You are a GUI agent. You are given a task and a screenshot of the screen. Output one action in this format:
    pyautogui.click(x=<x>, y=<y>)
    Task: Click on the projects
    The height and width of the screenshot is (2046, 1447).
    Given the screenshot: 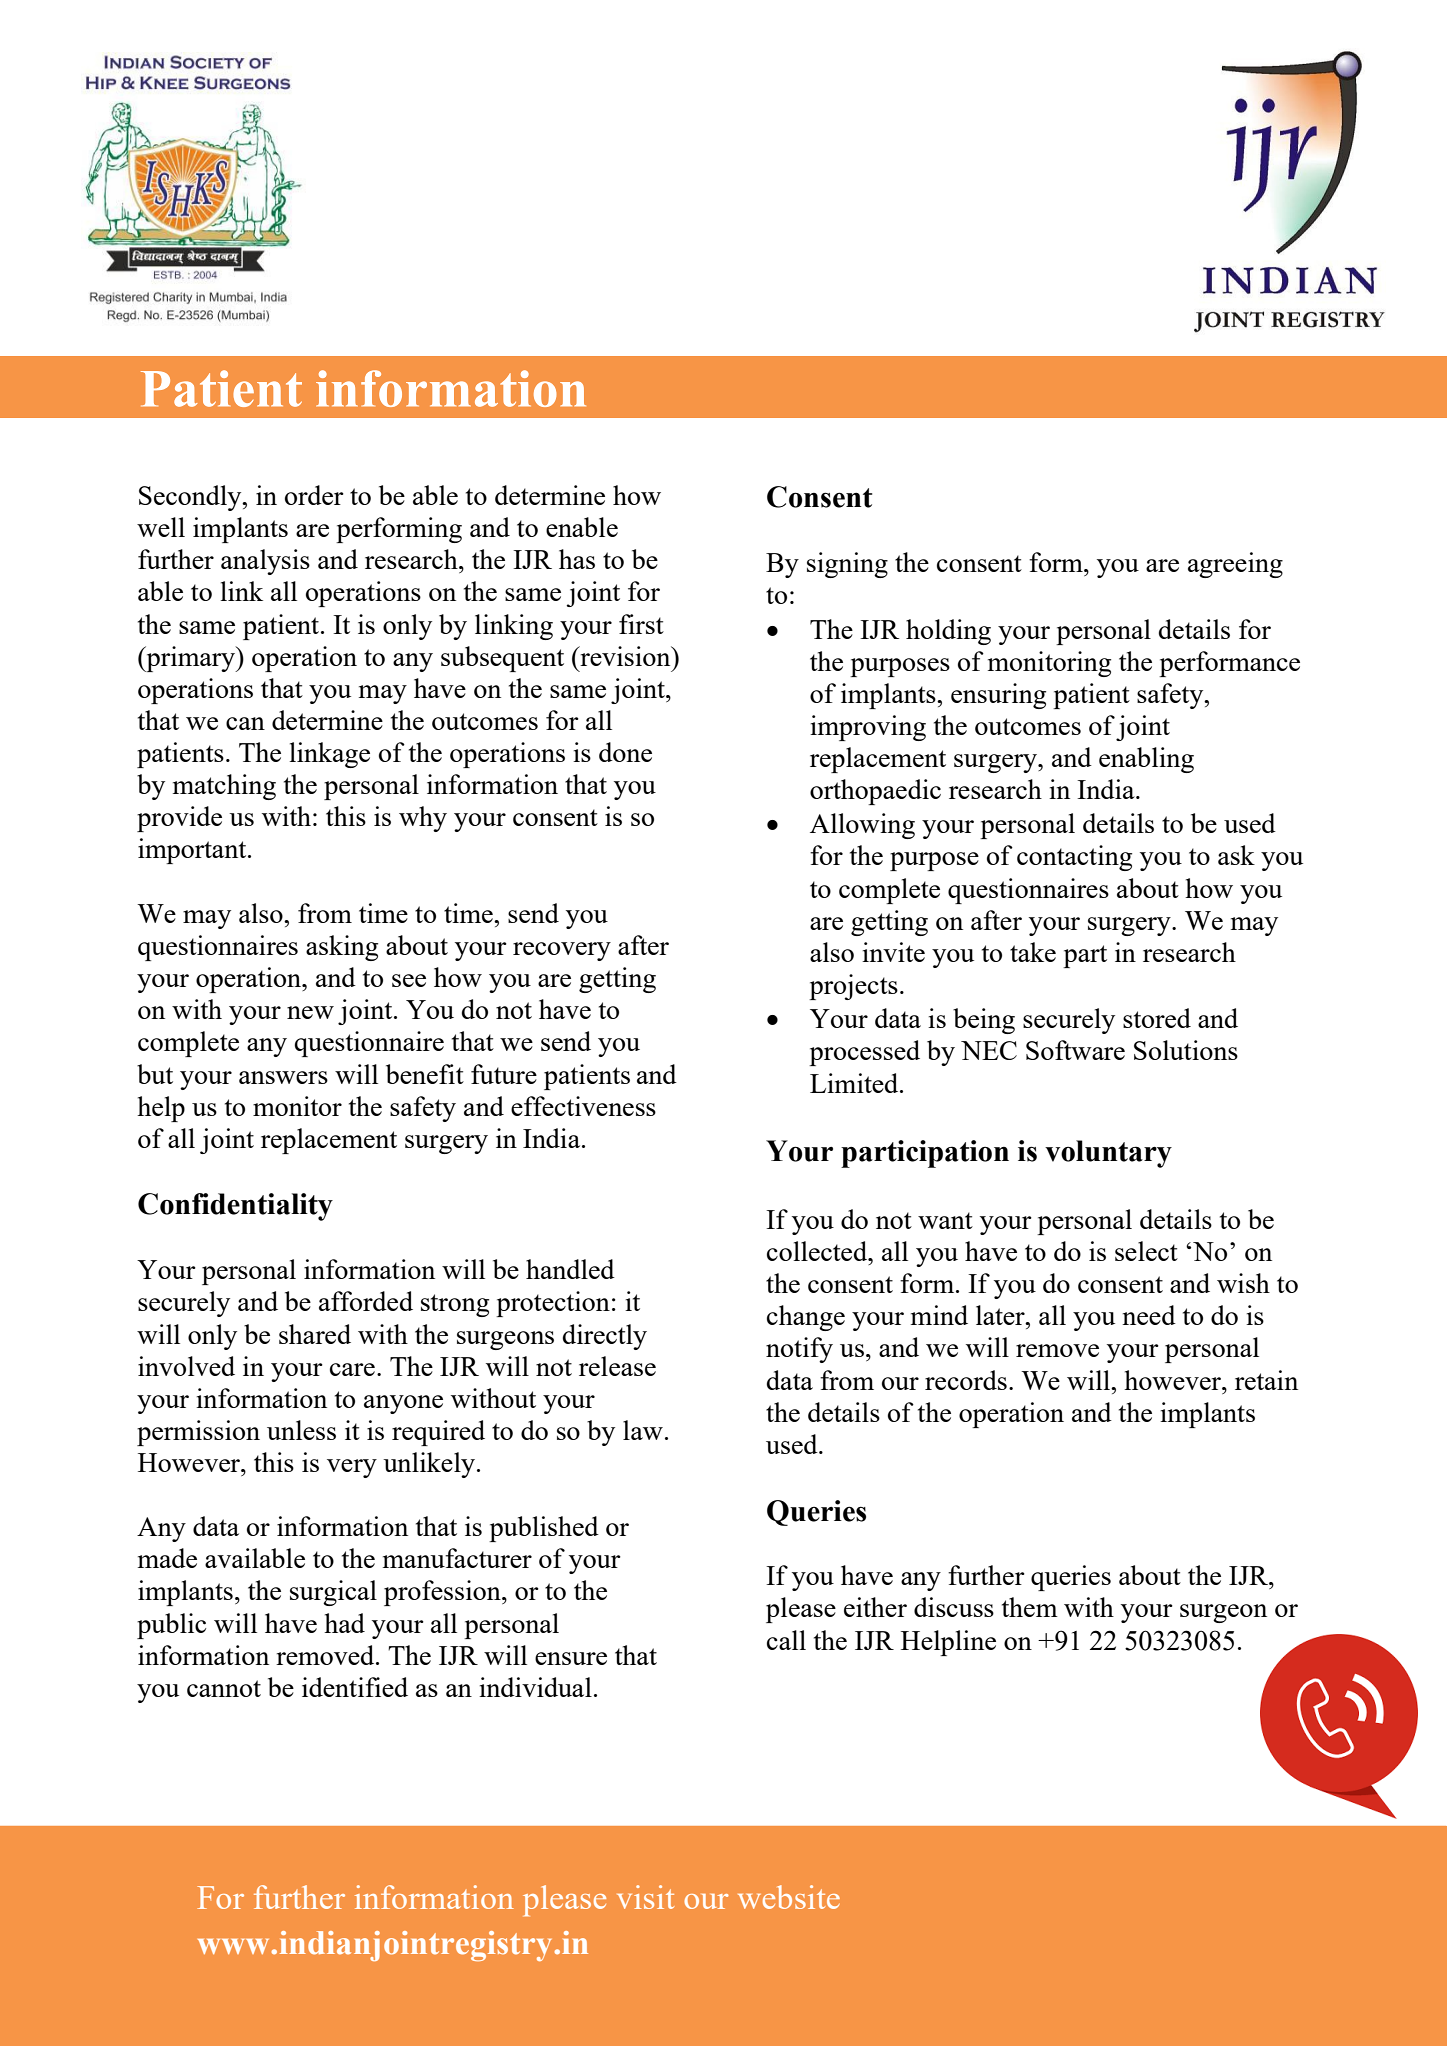 What is the action you would take?
    pyautogui.click(x=853, y=987)
